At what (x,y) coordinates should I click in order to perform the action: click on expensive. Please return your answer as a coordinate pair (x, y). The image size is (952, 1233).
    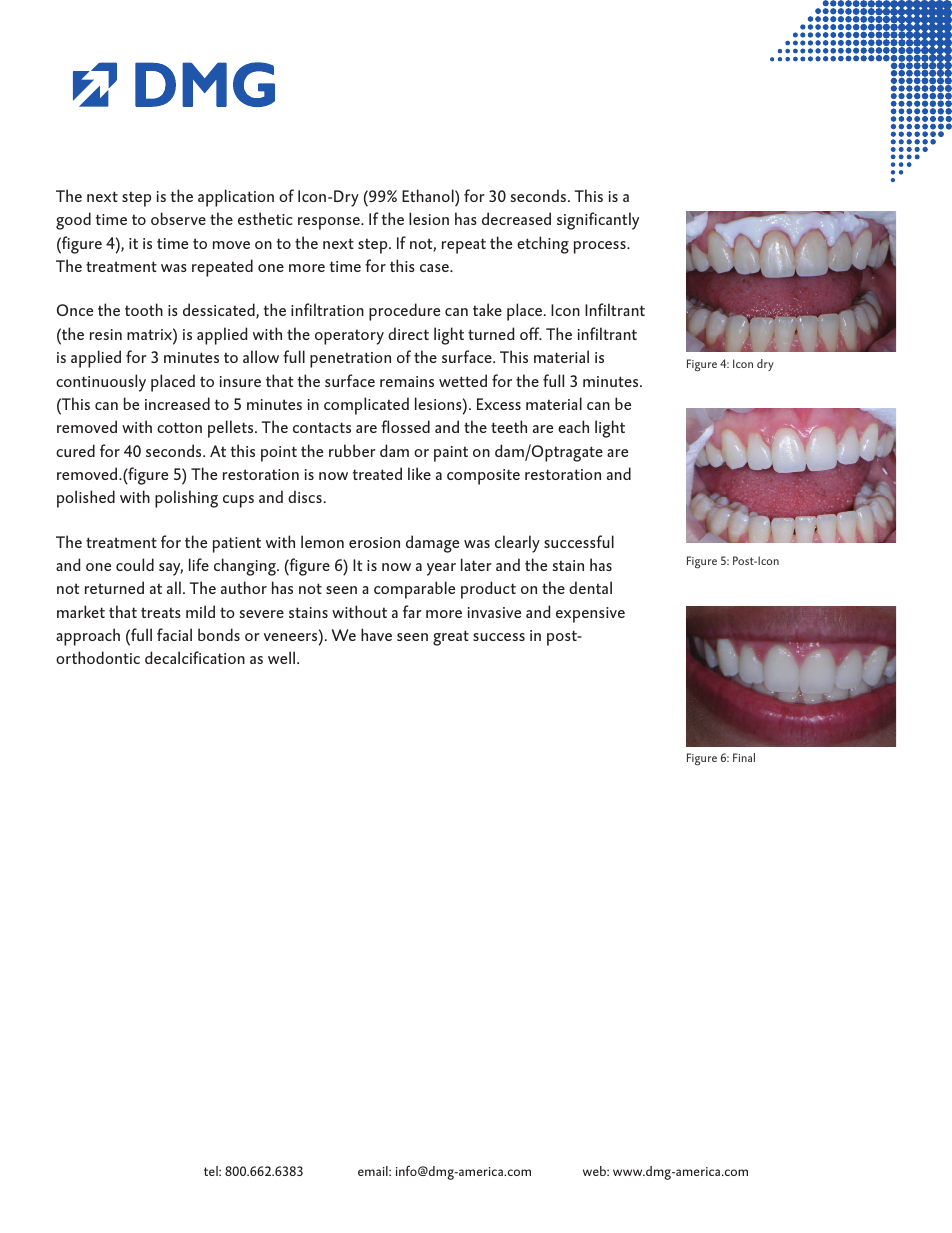
    Looking at the image, I should click on (590, 615).
